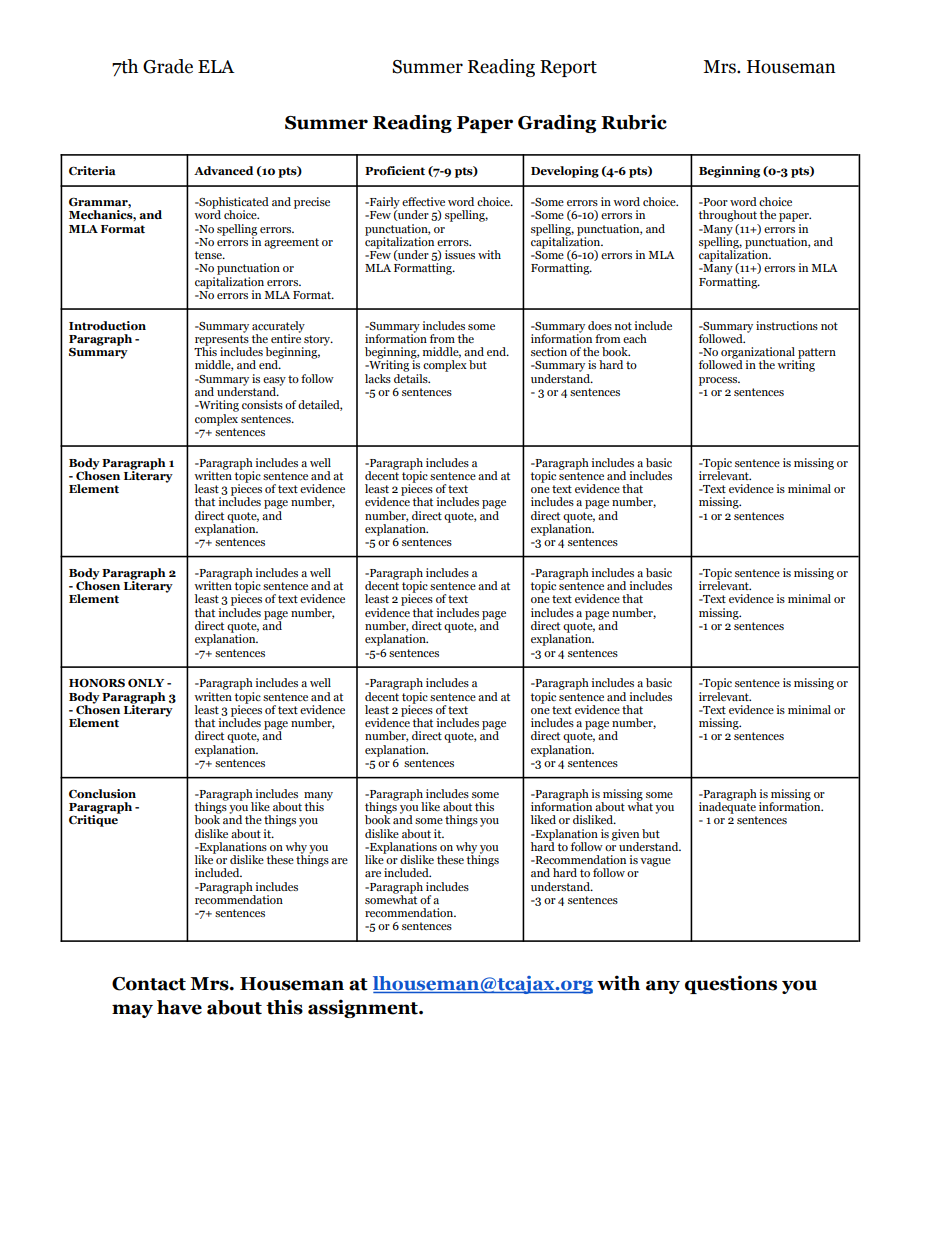  I want to click on given, so click(625, 836).
